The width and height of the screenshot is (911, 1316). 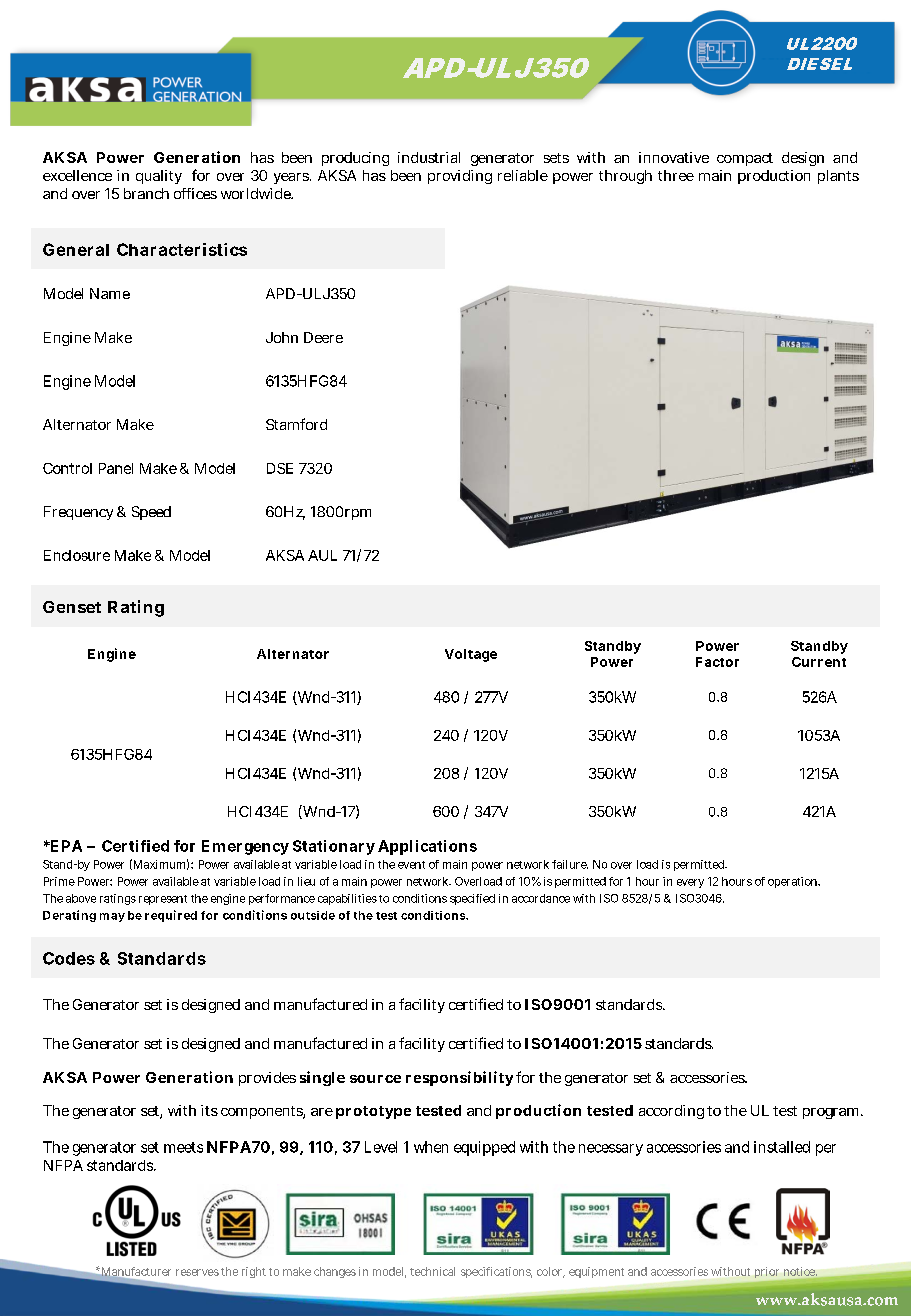 I want to click on specified, so click(x=472, y=899).
